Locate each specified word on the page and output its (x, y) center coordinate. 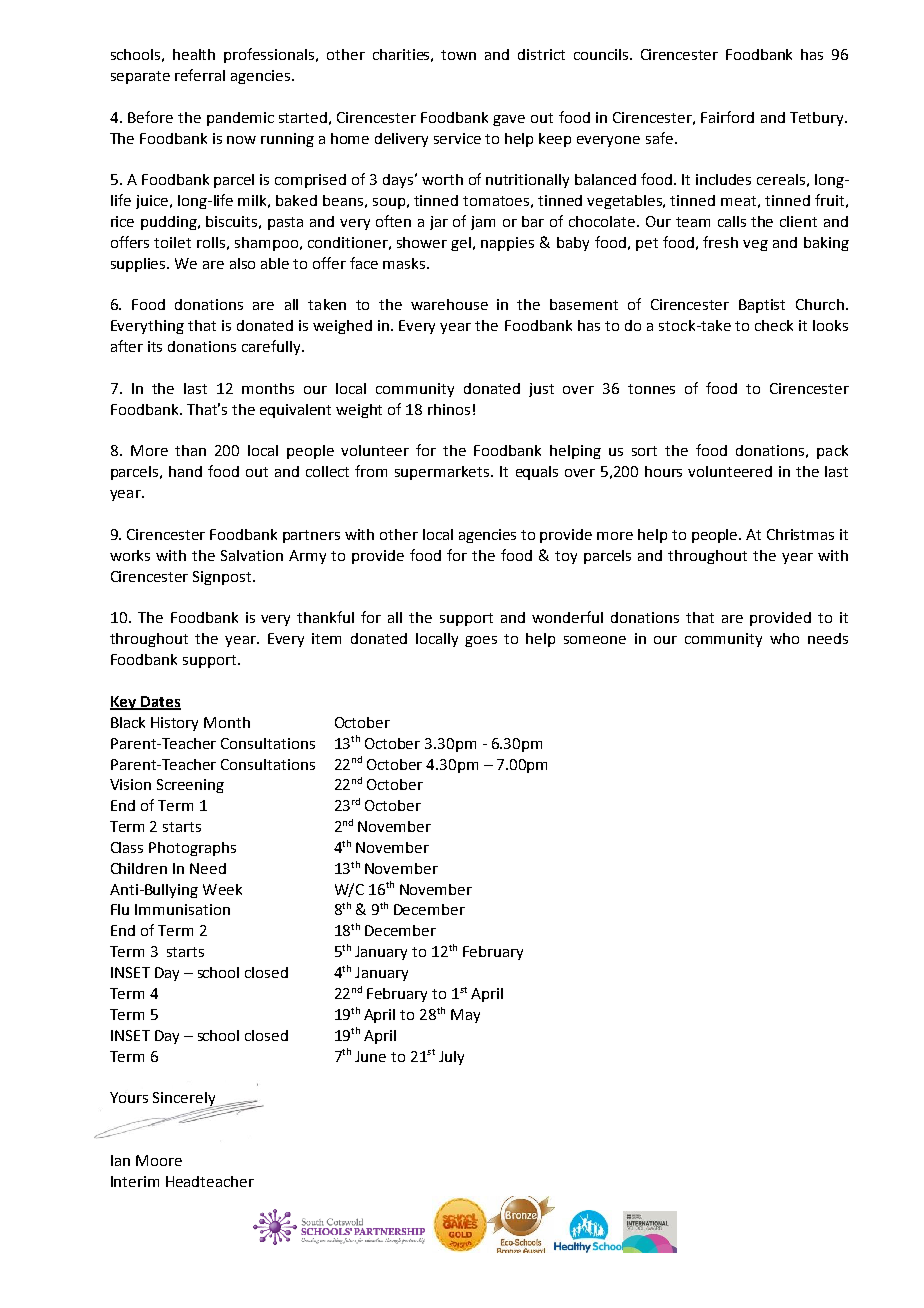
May (465, 1016)
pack (832, 452)
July (451, 1058)
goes (481, 641)
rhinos (449, 409)
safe (659, 138)
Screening (190, 786)
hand (185, 471)
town (458, 55)
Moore (159, 1160)
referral (200, 75)
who (784, 638)
